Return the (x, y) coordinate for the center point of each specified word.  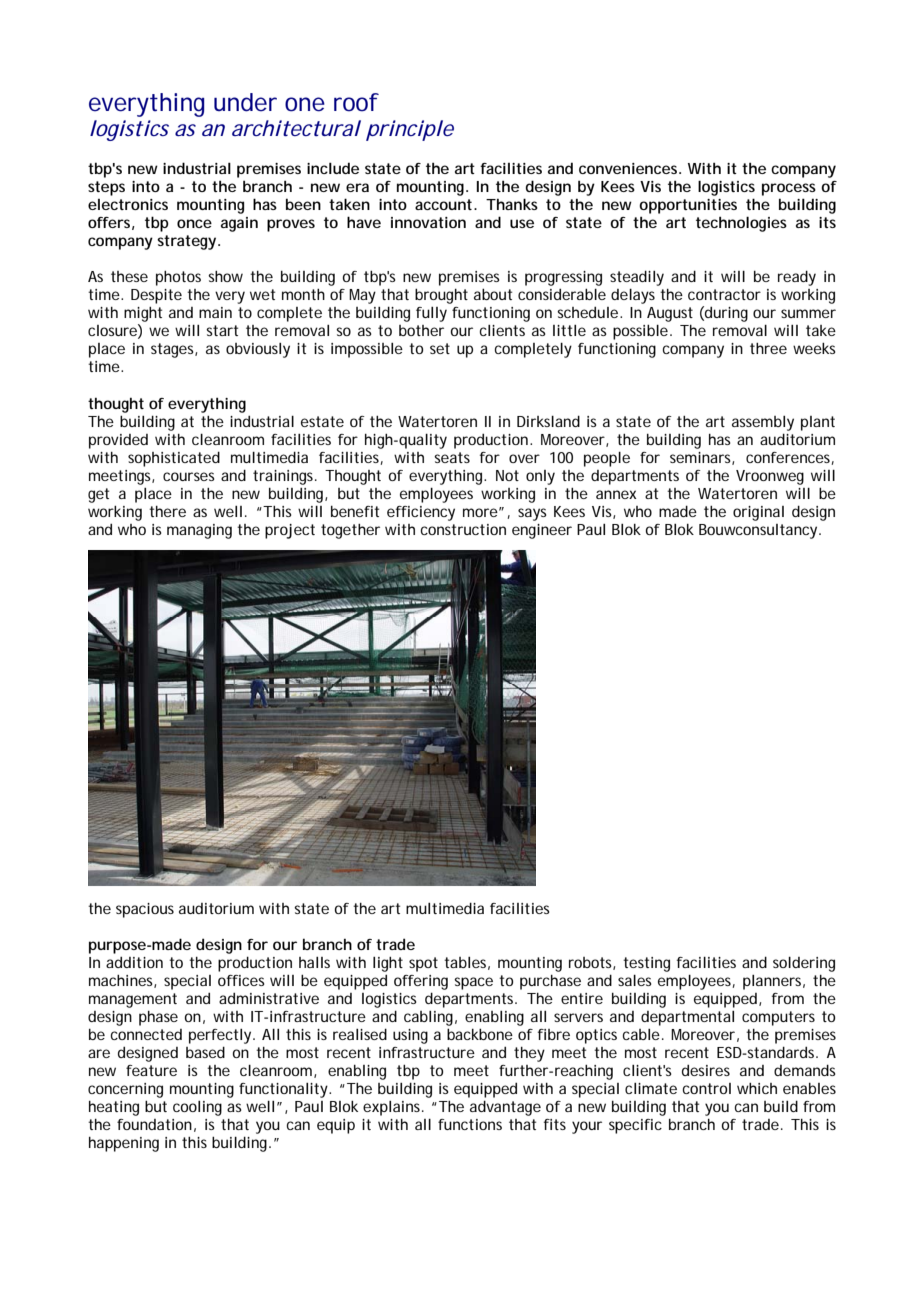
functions (470, 1124)
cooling (197, 1108)
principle (410, 130)
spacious (145, 910)
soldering (804, 964)
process (789, 189)
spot (423, 964)
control (707, 1088)
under (245, 102)
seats (452, 457)
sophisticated (174, 459)
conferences (790, 458)
